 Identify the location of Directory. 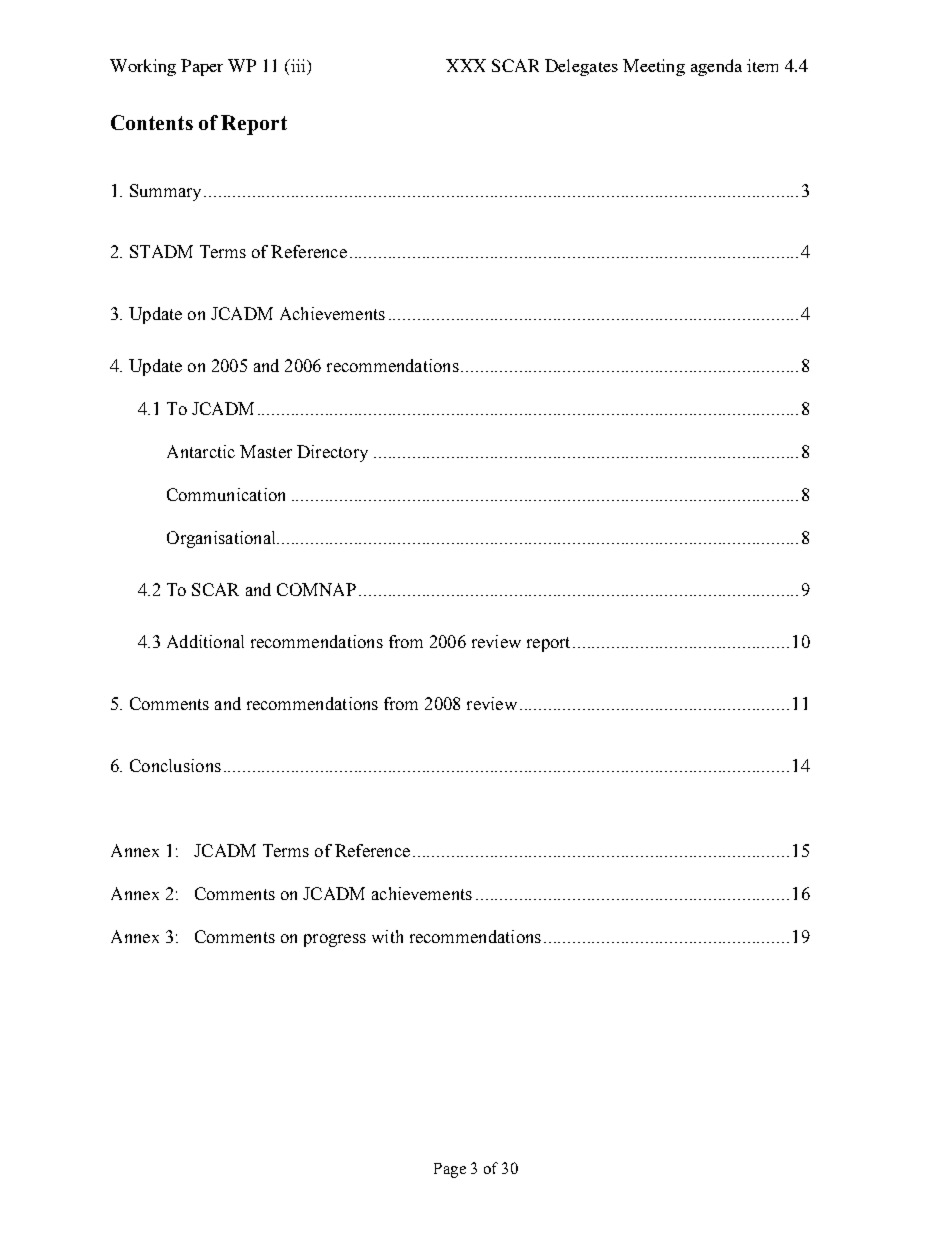
(332, 453).
